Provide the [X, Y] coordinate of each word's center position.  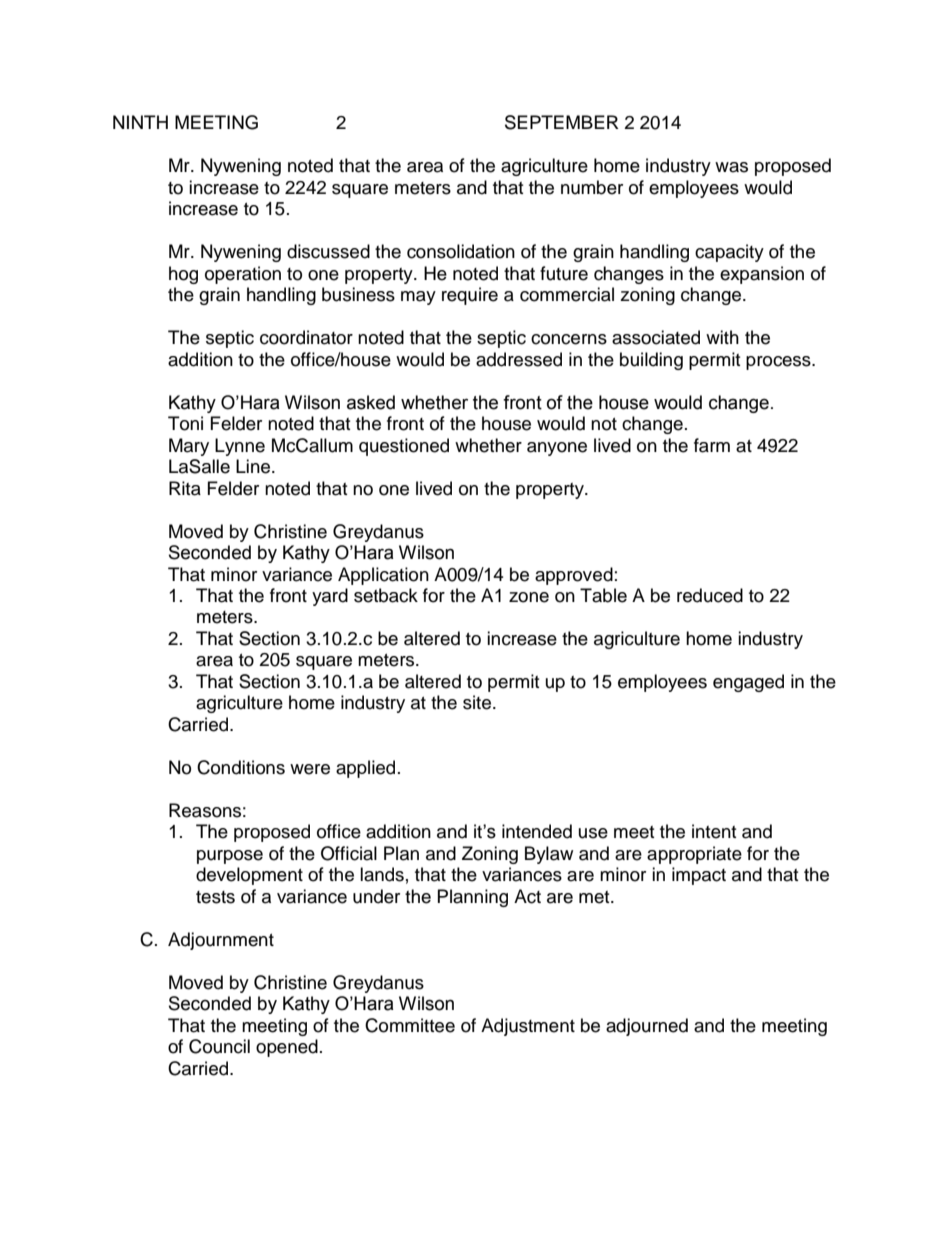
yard [330, 597]
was [731, 167]
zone [529, 597]
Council [219, 1046]
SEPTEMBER [562, 122]
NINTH [140, 122]
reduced [710, 595]
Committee [410, 1025]
